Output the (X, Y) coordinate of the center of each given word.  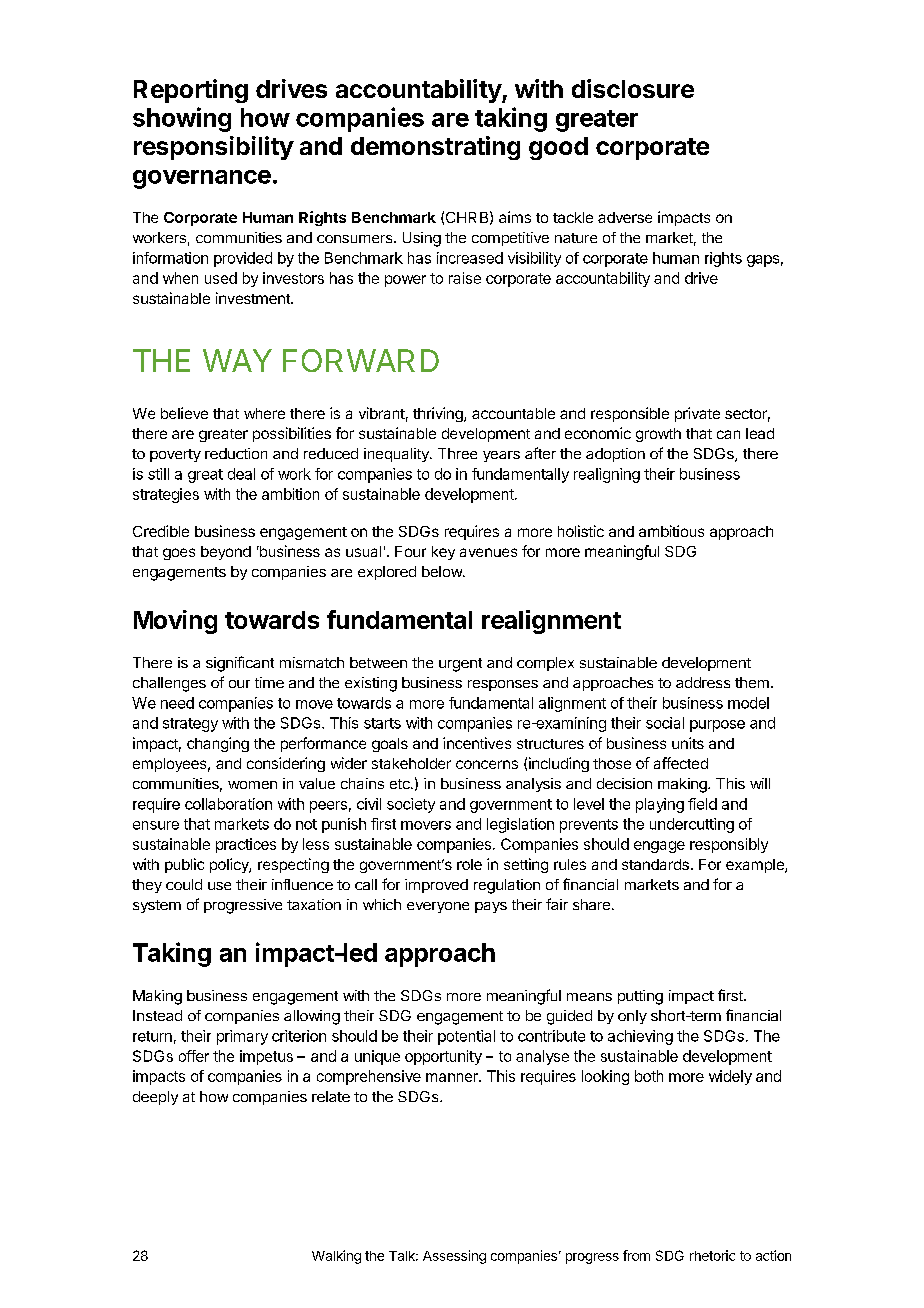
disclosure (633, 88)
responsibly (729, 845)
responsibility (214, 148)
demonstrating (435, 148)
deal (241, 474)
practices (246, 845)
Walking (336, 1257)
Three (457, 453)
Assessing (454, 1257)
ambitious (671, 531)
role (469, 864)
